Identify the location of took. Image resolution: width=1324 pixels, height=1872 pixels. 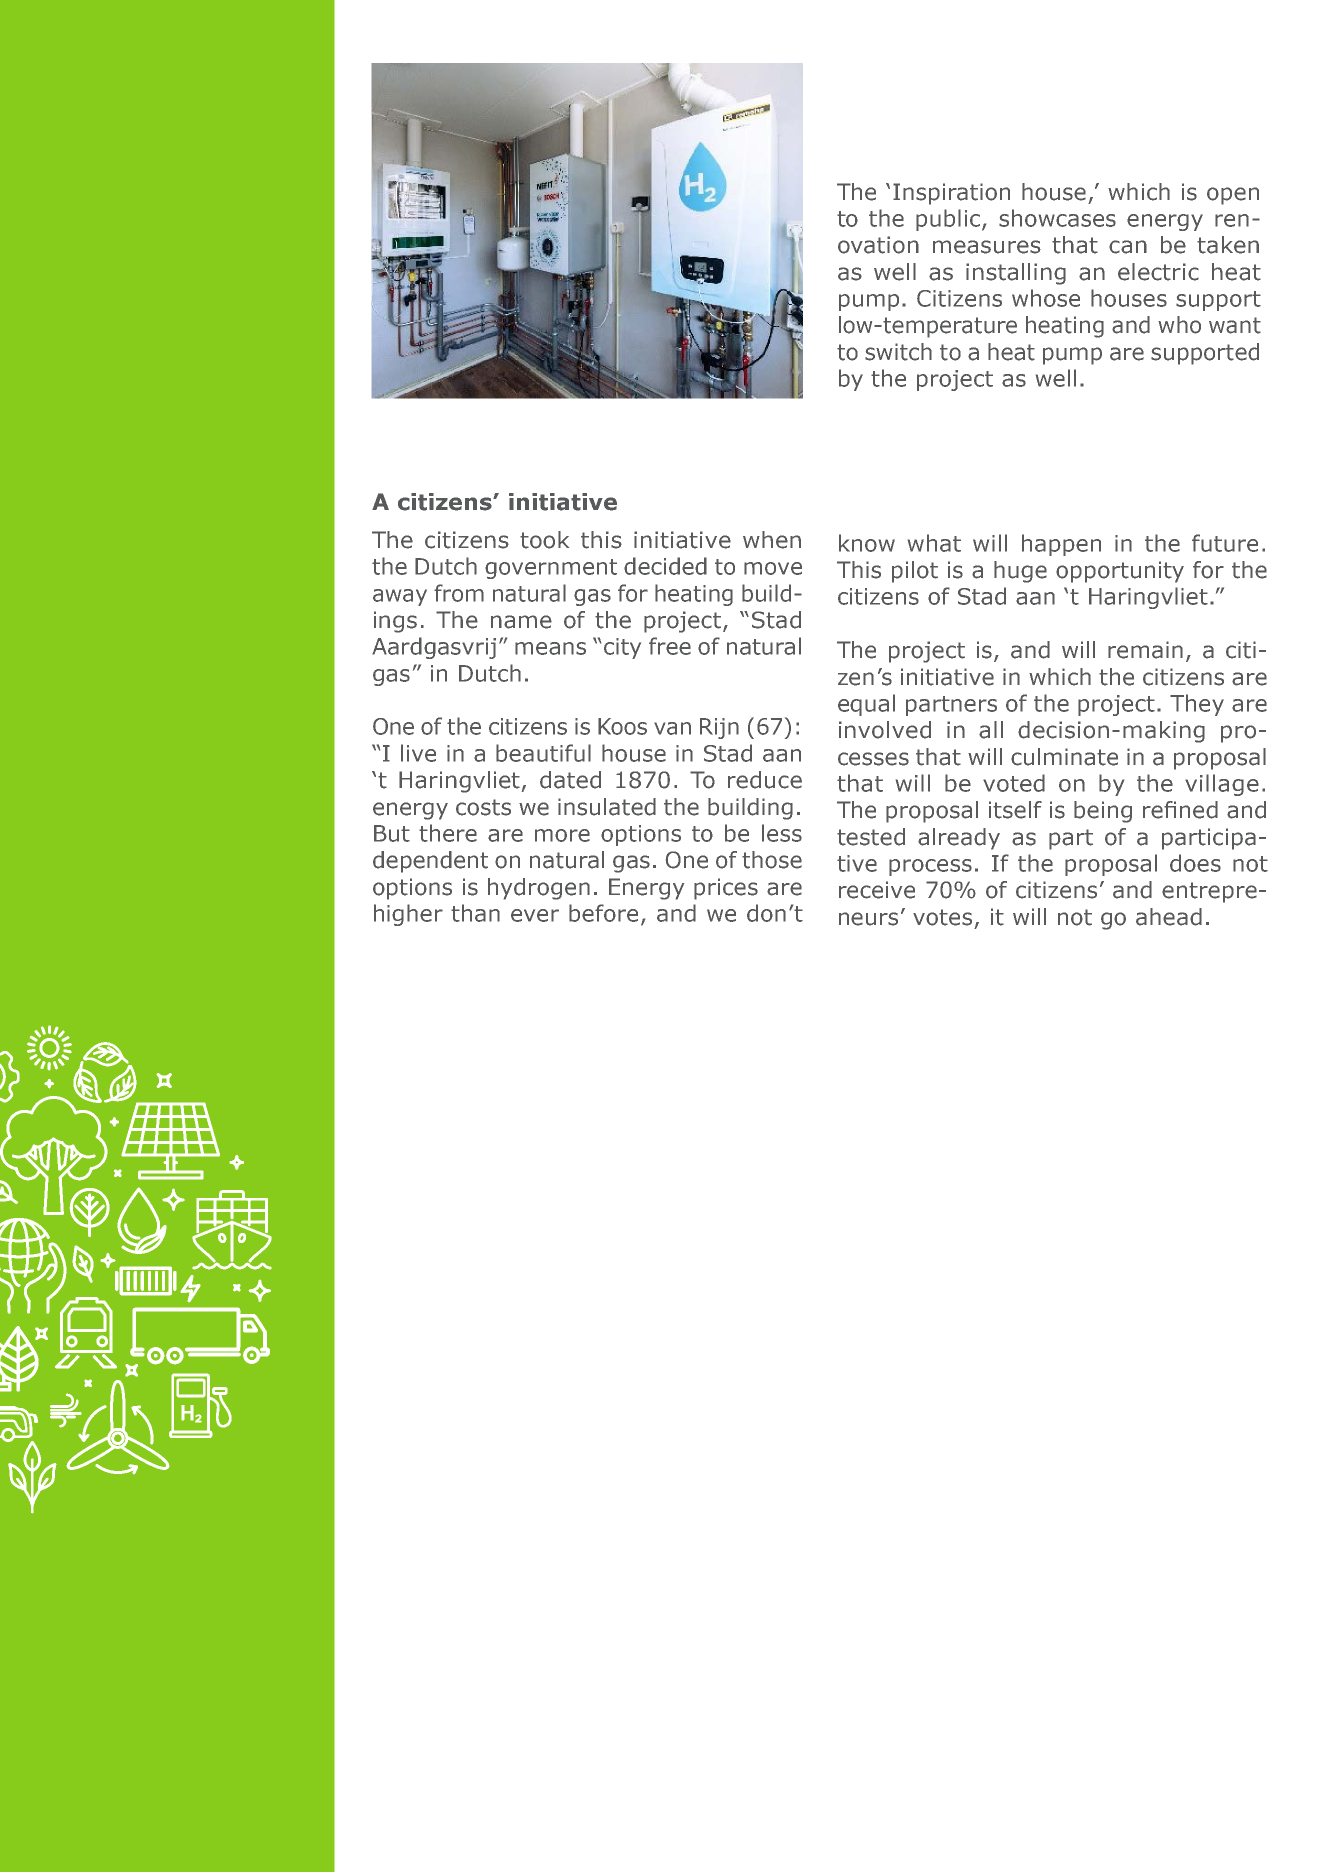
(544, 540).
